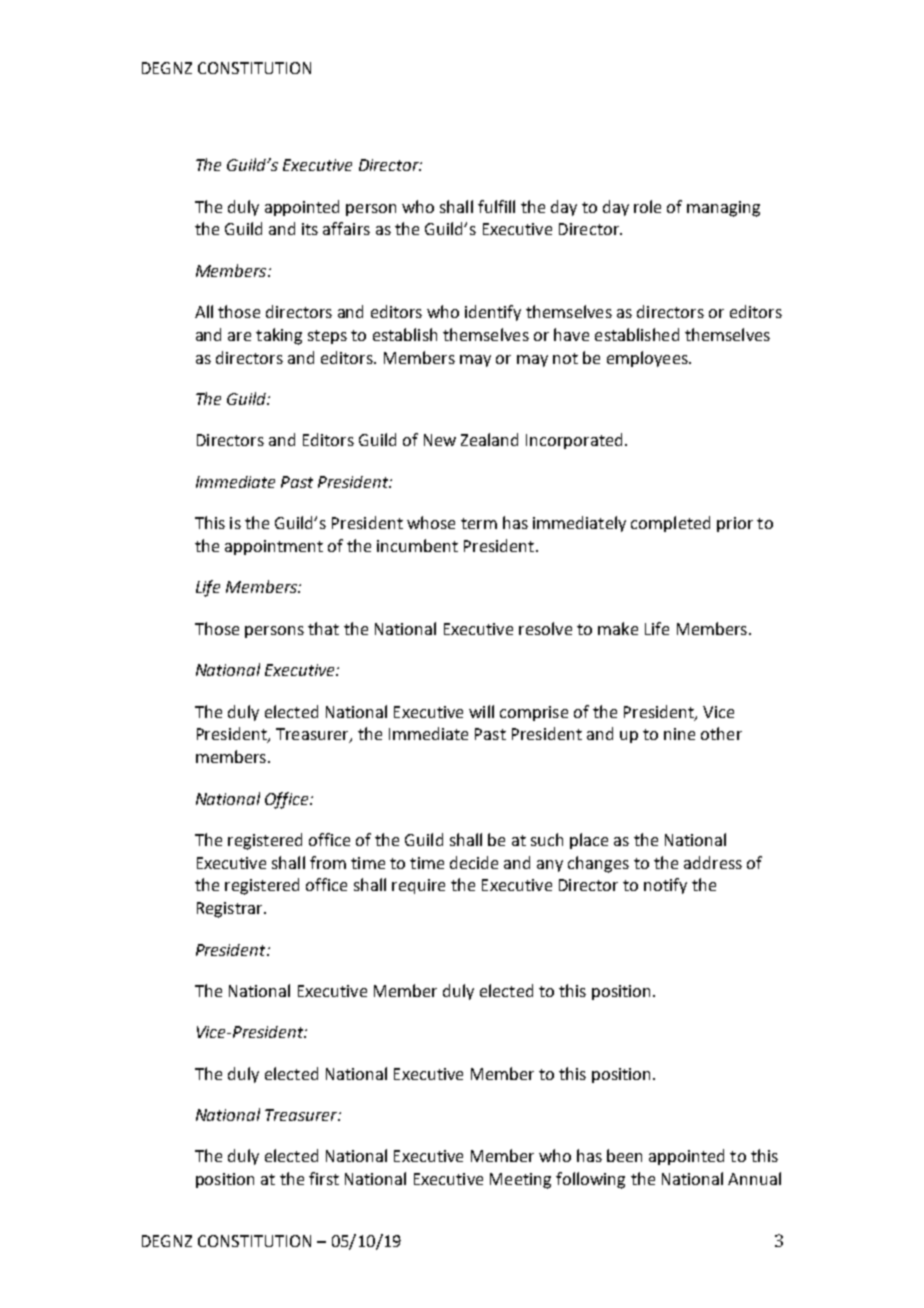 The width and height of the screenshot is (924, 1308). Describe the element at coordinates (274, 547) in the screenshot. I see `appointment` at that location.
